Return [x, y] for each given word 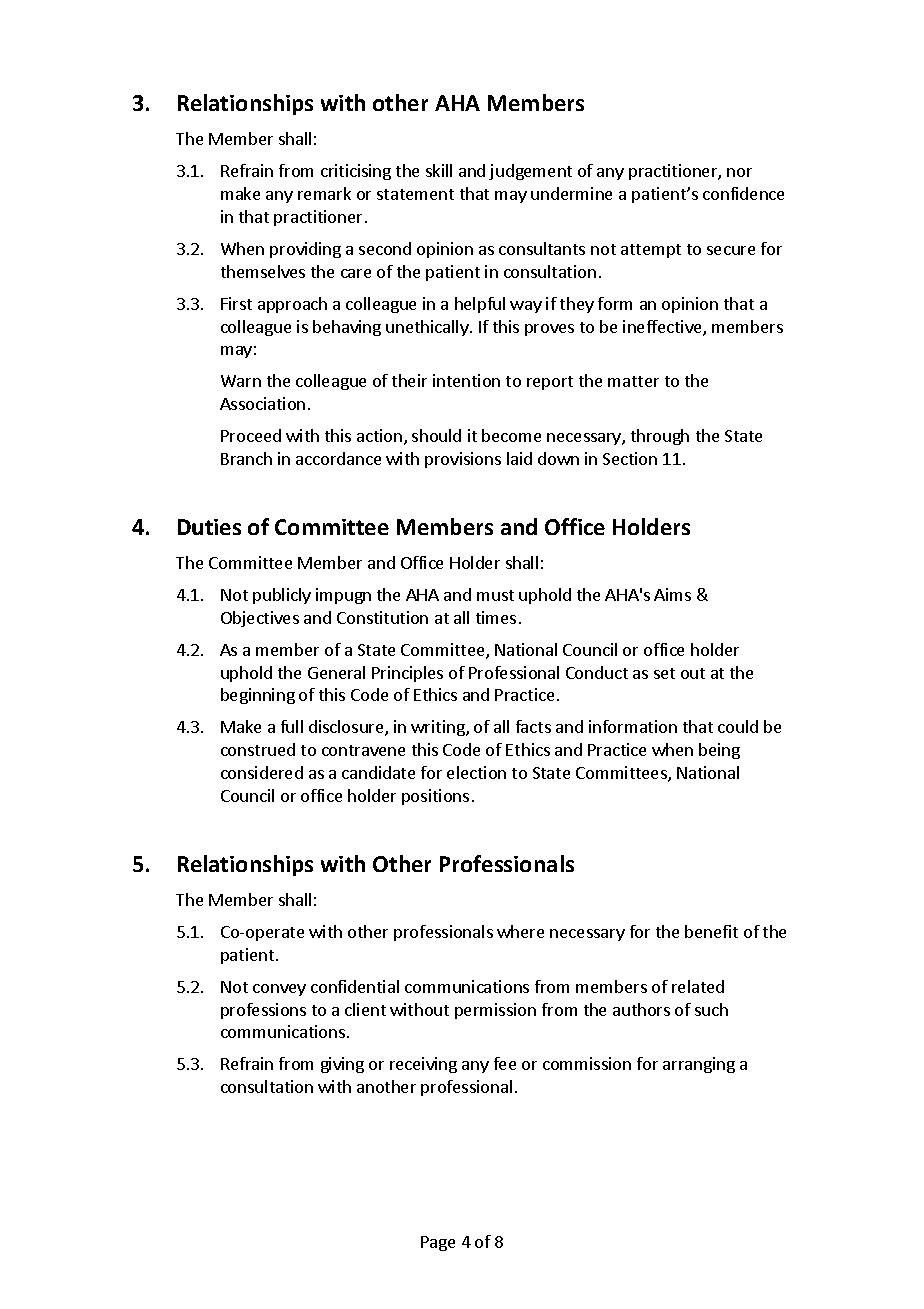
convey [279, 990]
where [520, 931]
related [698, 986]
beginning [258, 696]
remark [324, 193]
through [660, 437]
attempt [651, 251]
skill [439, 170]
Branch [246, 458]
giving [342, 1065]
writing [439, 728]
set [664, 673]
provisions [463, 460]
